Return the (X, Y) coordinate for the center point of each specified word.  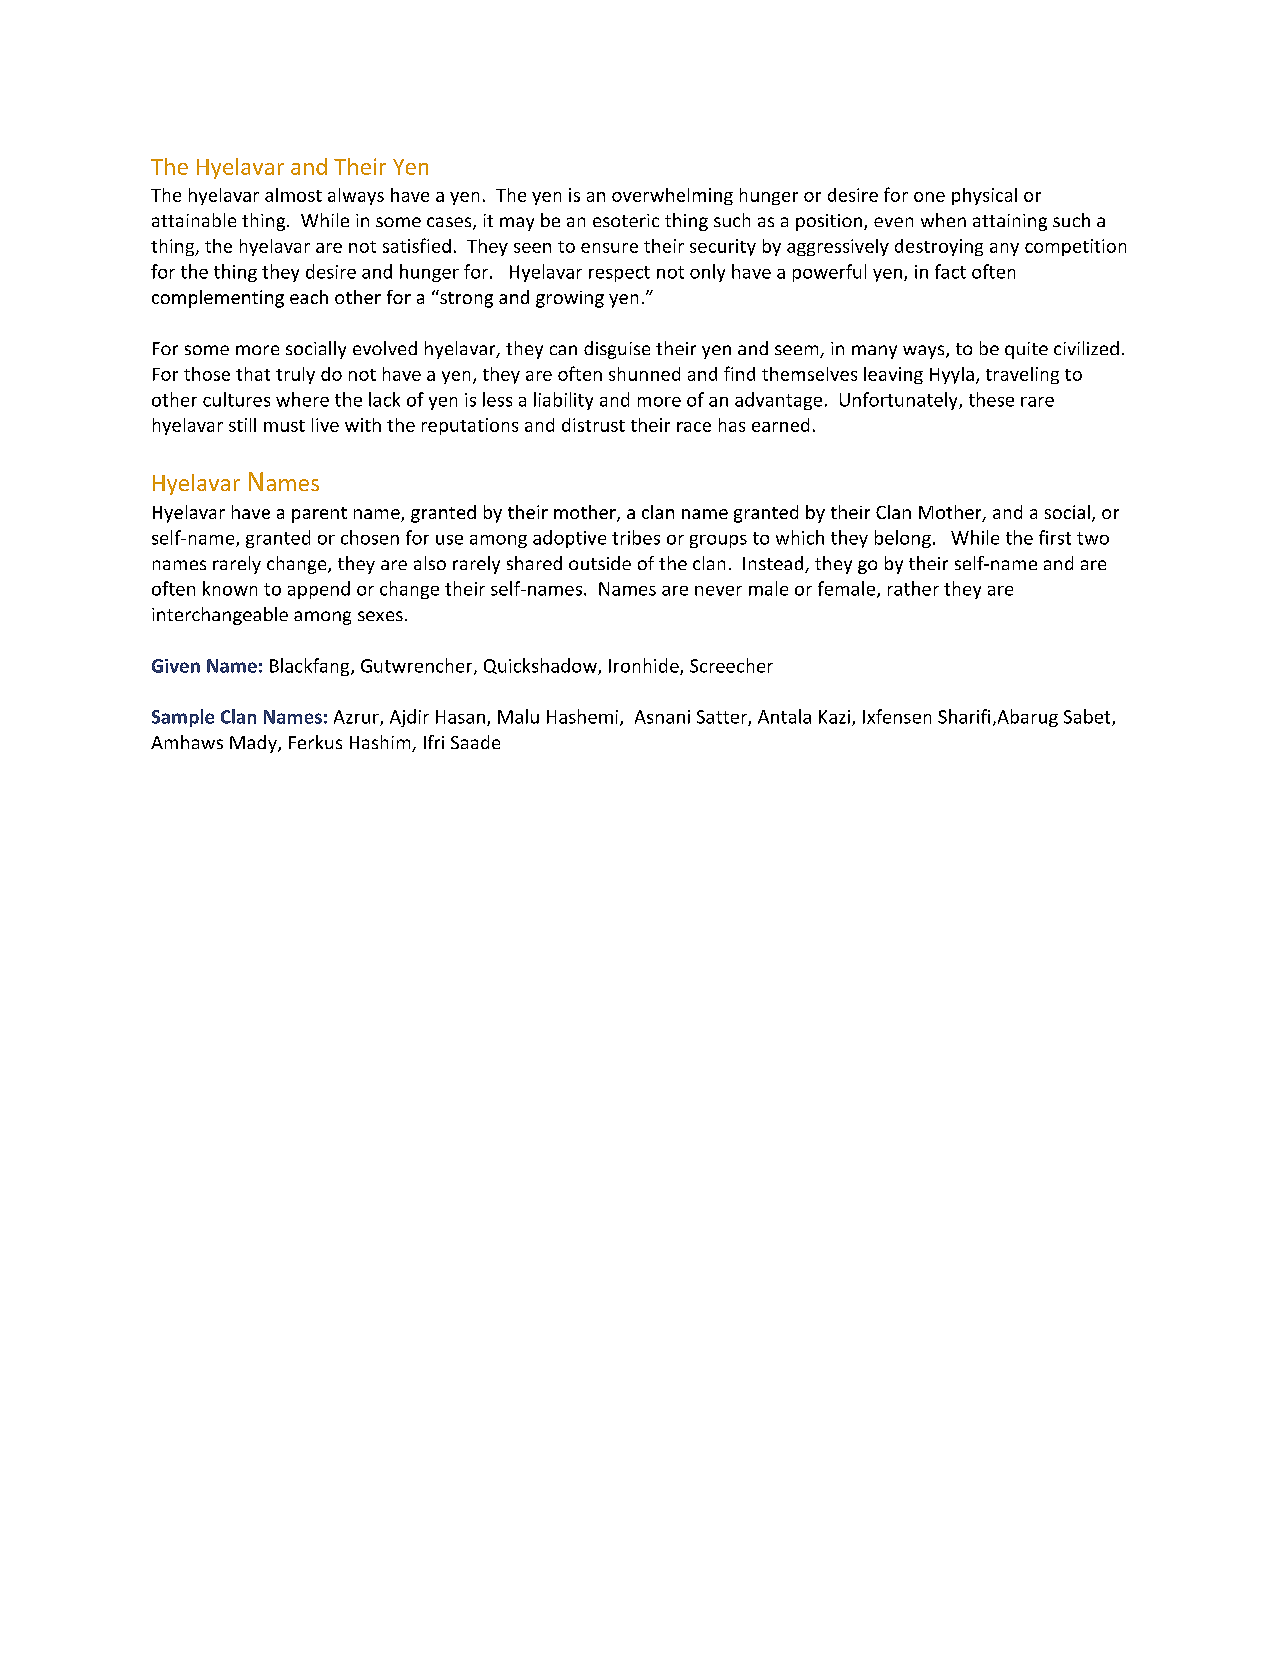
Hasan (460, 717)
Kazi (834, 717)
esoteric (626, 220)
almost (293, 195)
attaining (1010, 222)
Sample (183, 718)
